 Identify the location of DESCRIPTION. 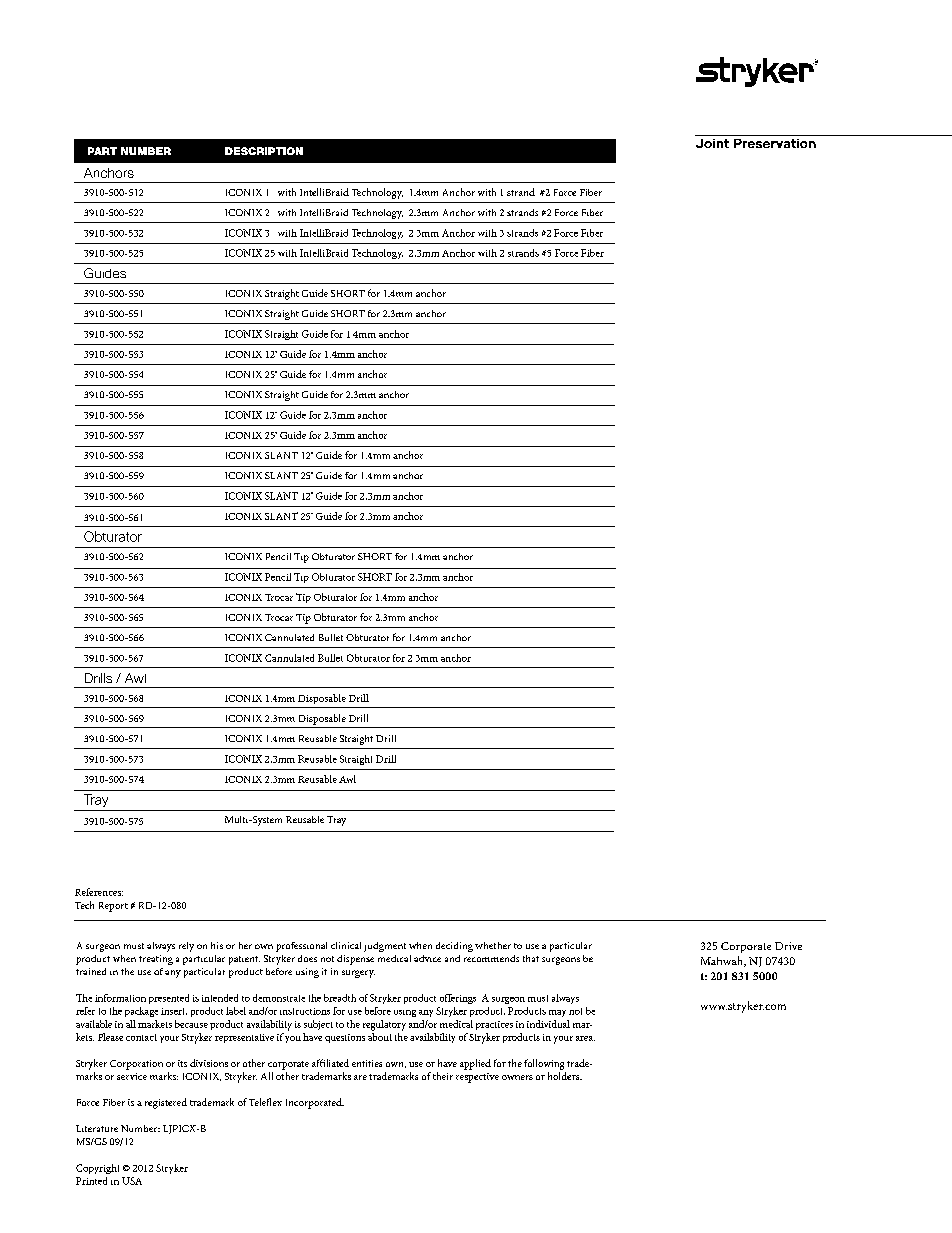
(264, 151).
